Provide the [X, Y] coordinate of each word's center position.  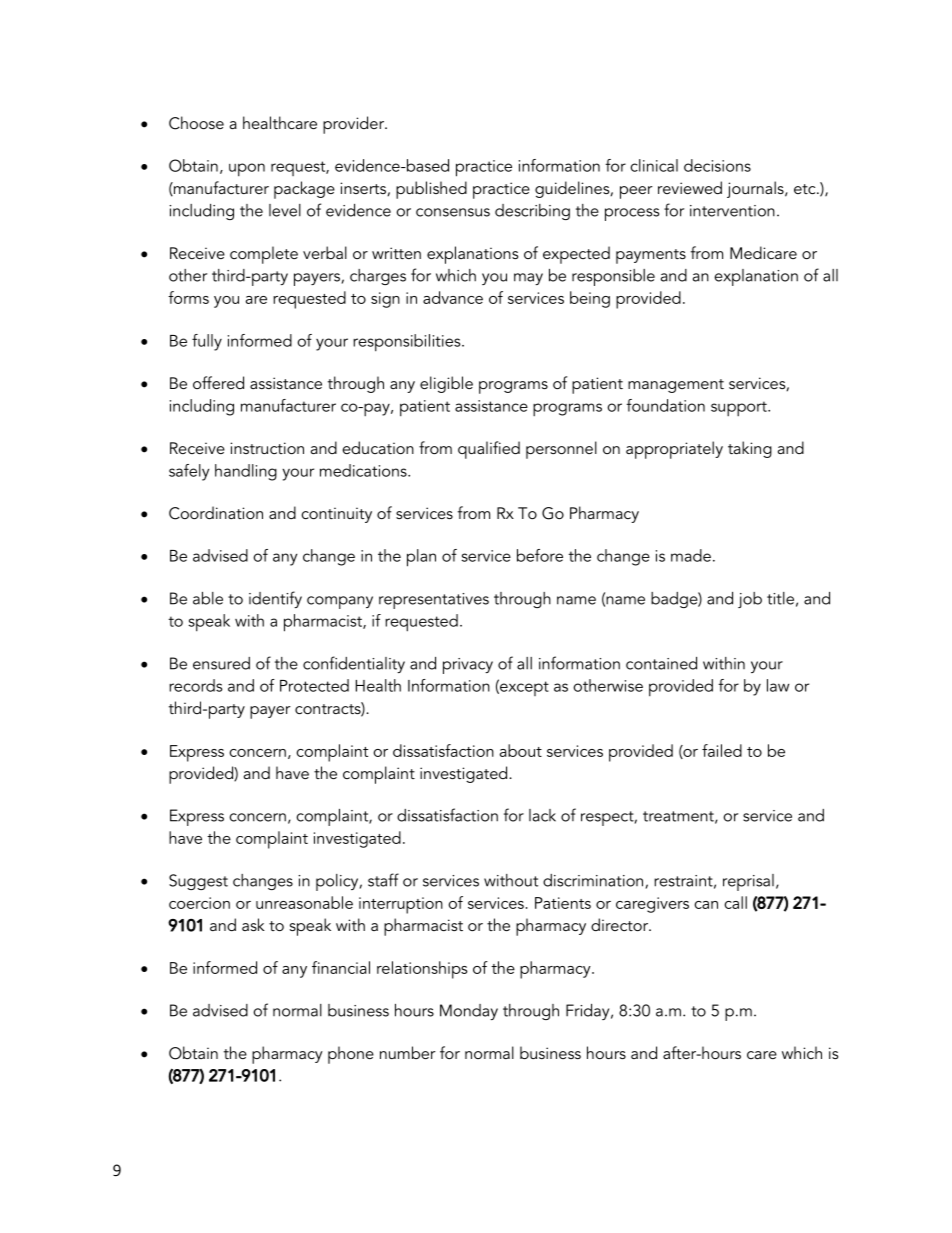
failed [722, 750]
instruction [267, 448]
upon [247, 169]
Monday [469, 1012]
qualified [489, 450]
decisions [717, 165]
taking [750, 449]
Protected [314, 685]
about [521, 750]
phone [351, 1055]
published [431, 190]
